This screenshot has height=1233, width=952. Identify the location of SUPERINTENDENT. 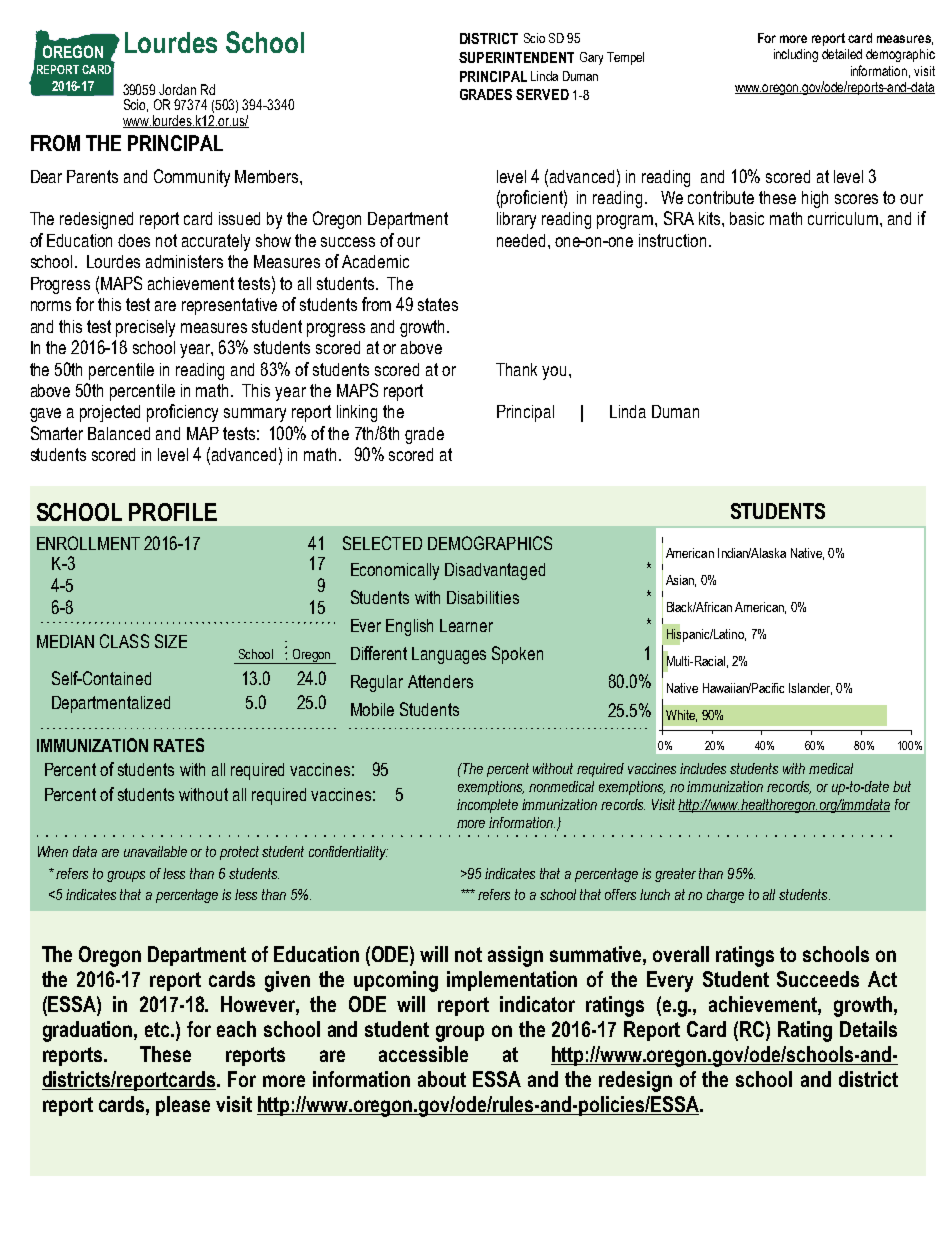
(516, 57).
